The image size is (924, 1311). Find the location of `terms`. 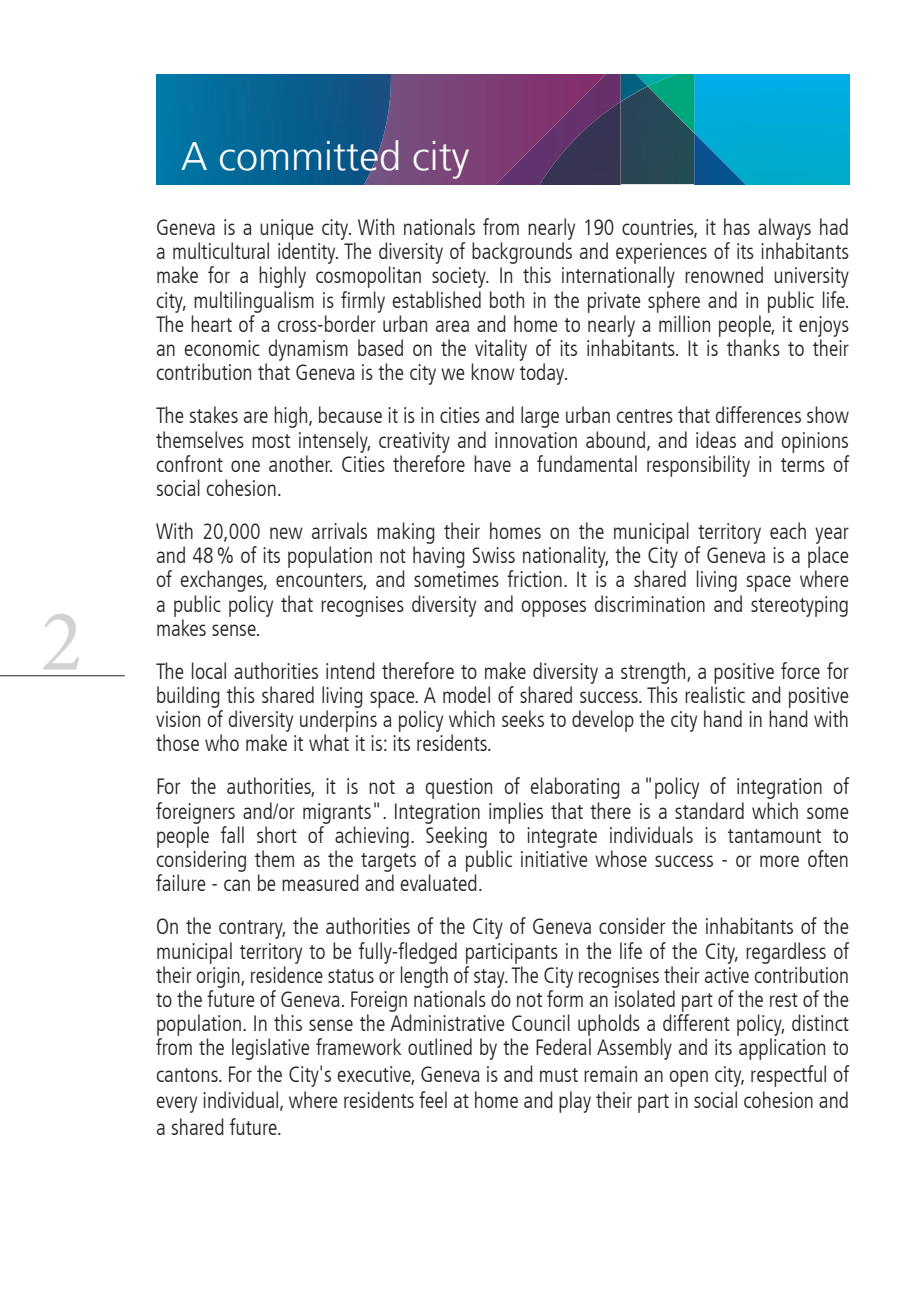

terms is located at coordinates (803, 465).
